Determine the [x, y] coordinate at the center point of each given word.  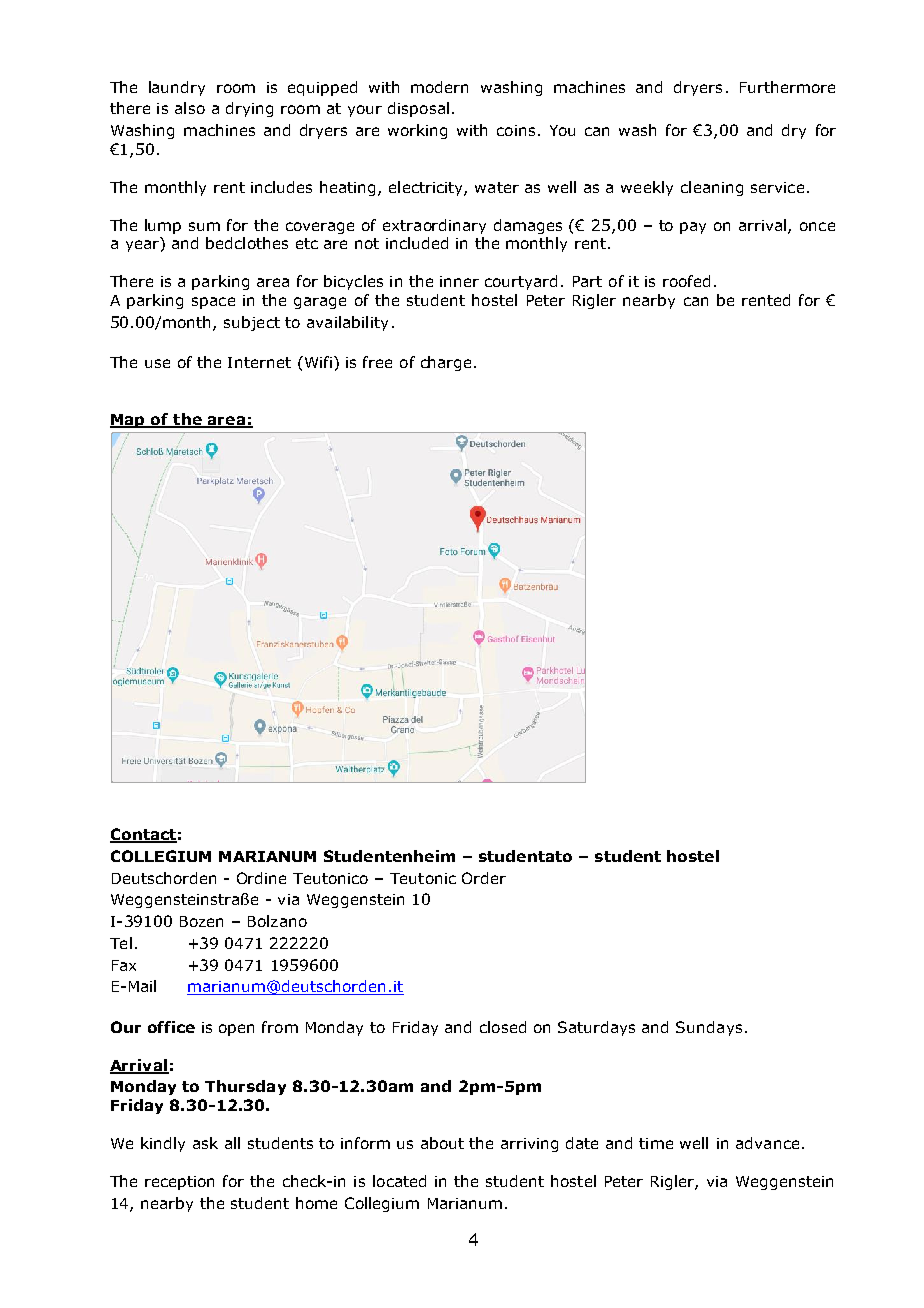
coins [516, 130]
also [190, 108]
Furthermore [787, 87]
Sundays [709, 1028]
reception [179, 1183]
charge [446, 363]
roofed [686, 281]
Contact [143, 835]
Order [484, 878]
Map [128, 421]
